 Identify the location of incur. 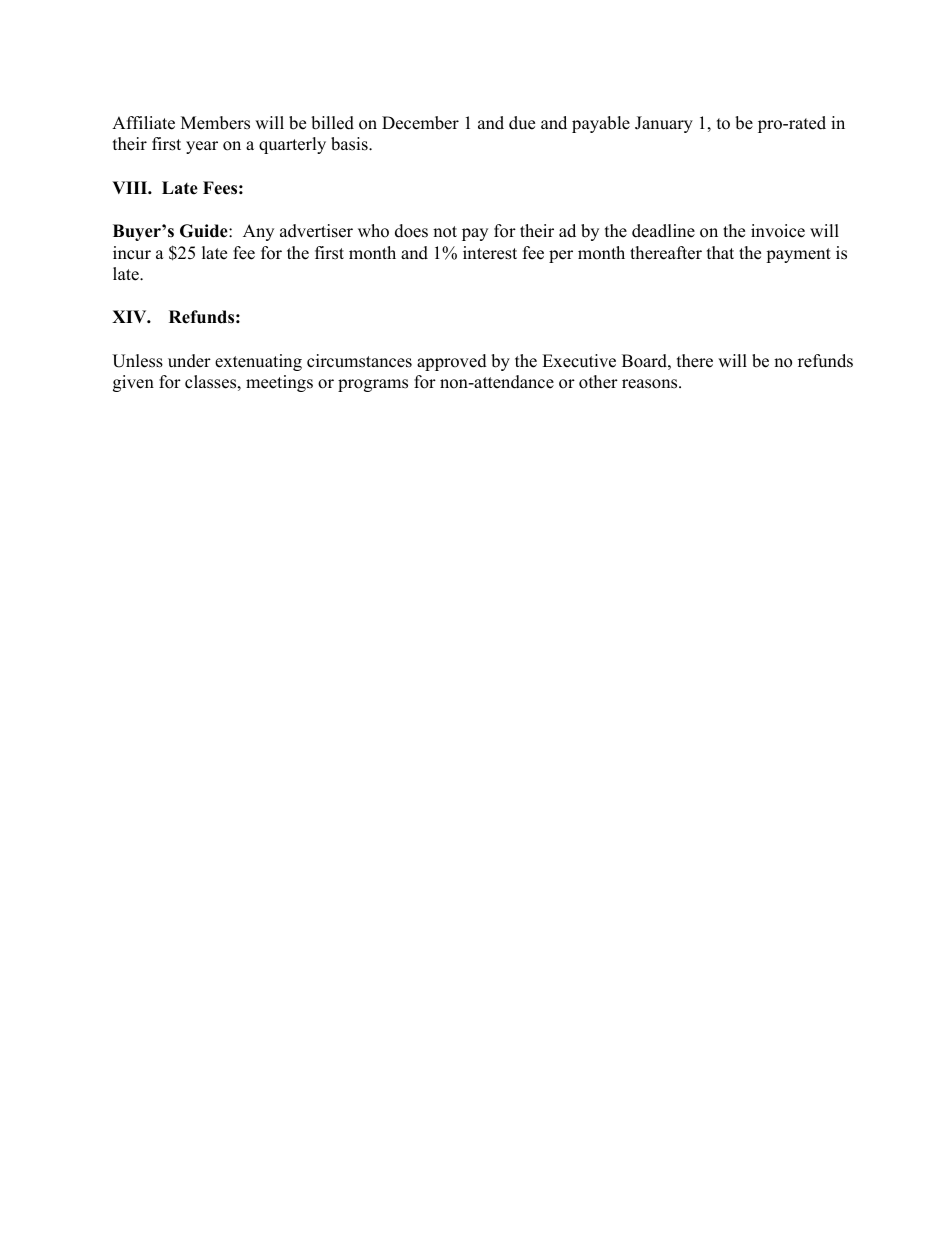
(132, 253).
